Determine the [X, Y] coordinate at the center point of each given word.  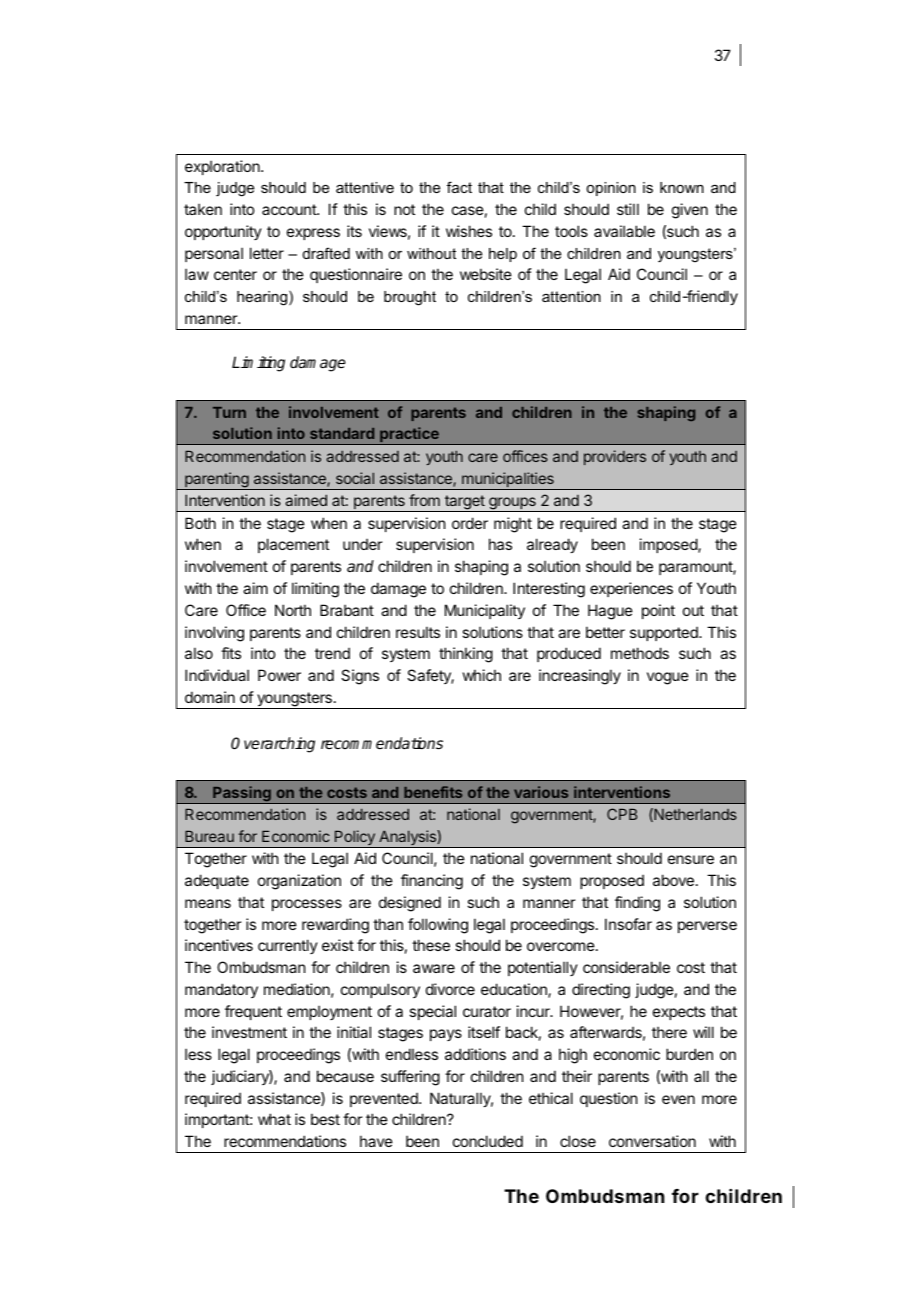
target [465, 503]
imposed [669, 545]
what [274, 1119]
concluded [488, 1141]
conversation [652, 1141]
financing [432, 882]
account [290, 209]
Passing [242, 795]
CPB [622, 814]
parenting [217, 481]
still [628, 209]
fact [459, 187]
